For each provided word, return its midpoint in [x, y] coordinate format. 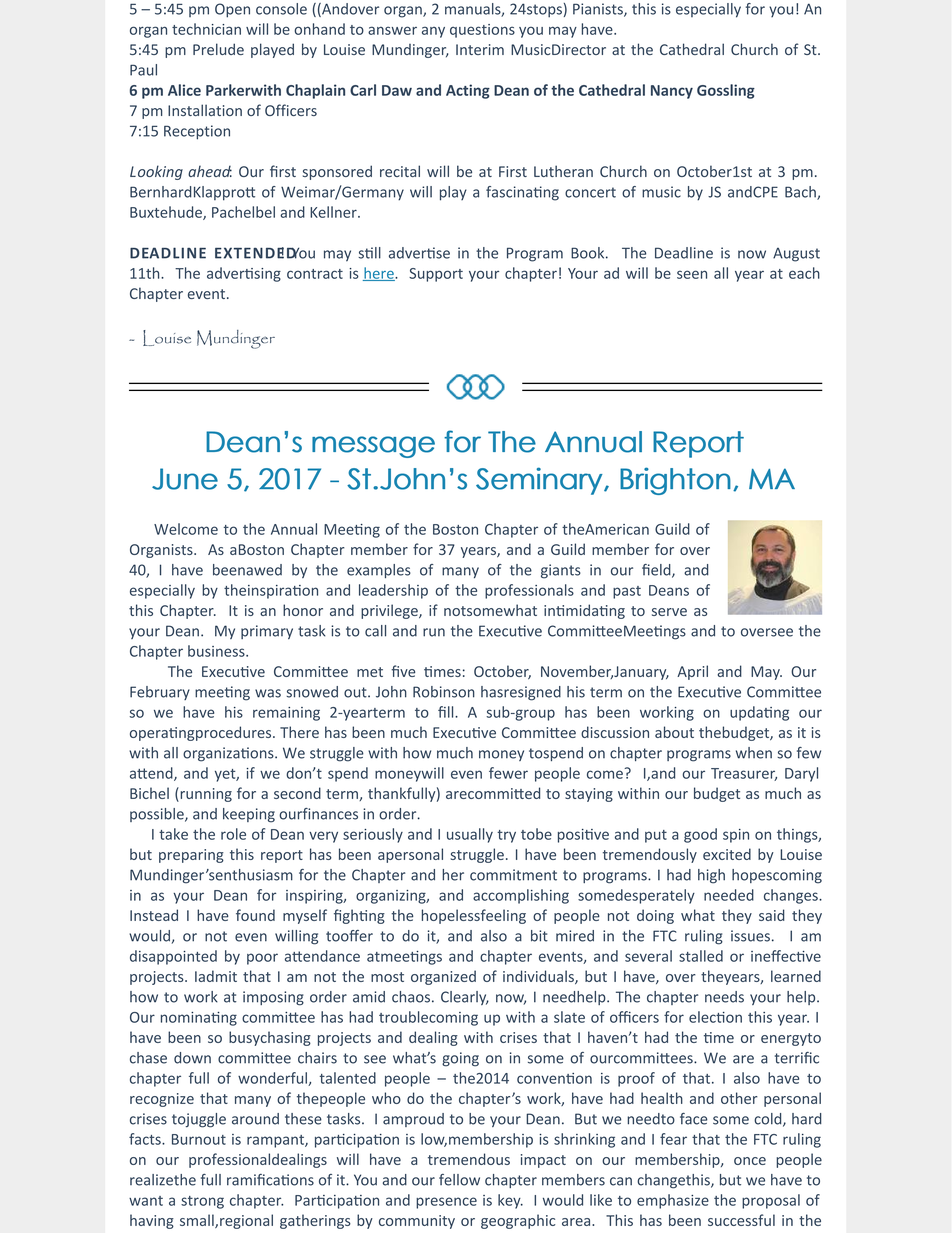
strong [202, 1202]
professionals [529, 591]
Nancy [672, 92]
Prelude [218, 49]
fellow [459, 1180]
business [217, 651]
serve [669, 612]
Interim [480, 49]
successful [741, 1220]
